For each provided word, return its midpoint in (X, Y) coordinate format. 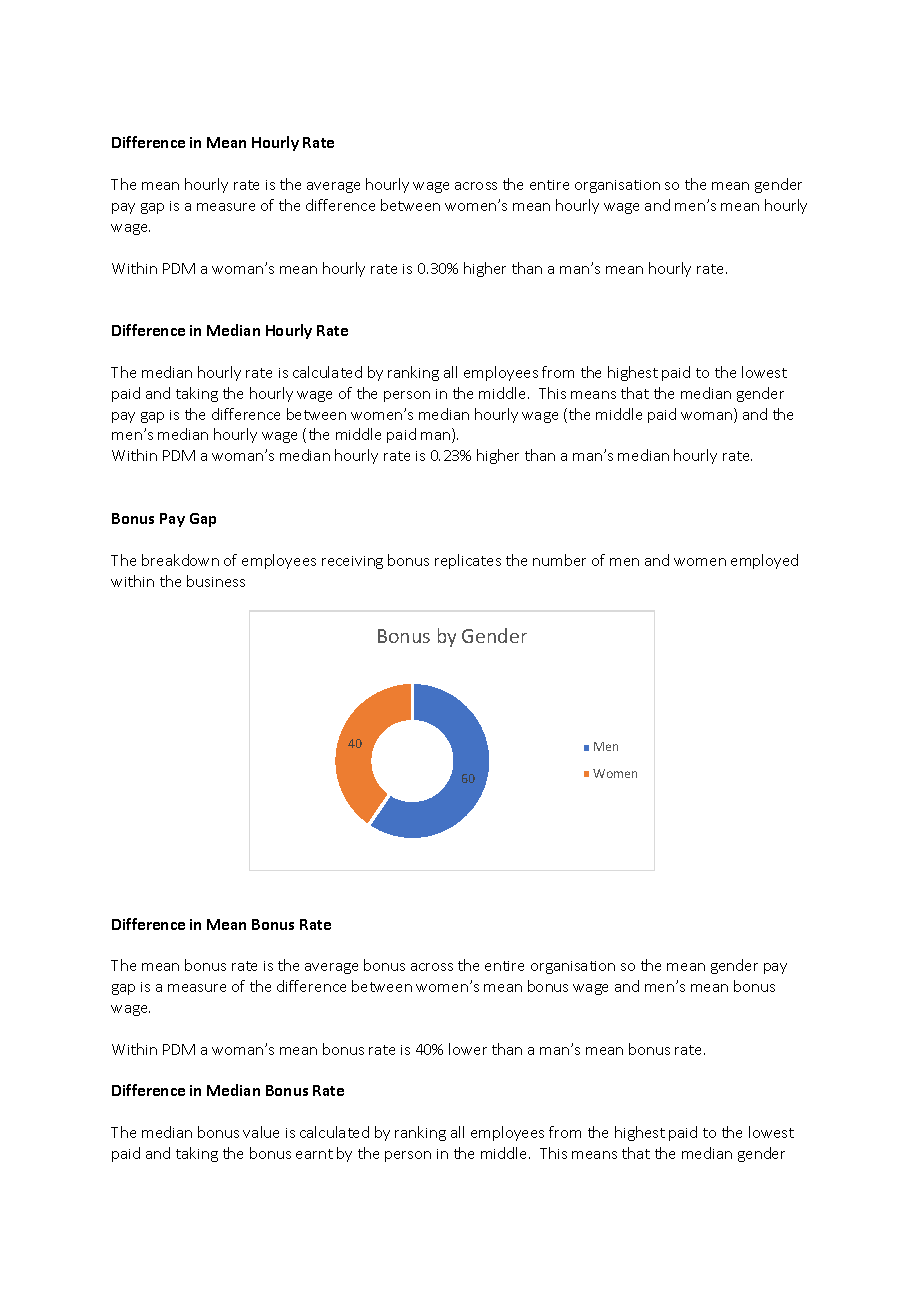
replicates (468, 561)
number (559, 560)
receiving (352, 562)
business (216, 581)
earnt (314, 1154)
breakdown (180, 560)
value (261, 1132)
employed (764, 561)
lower (468, 1049)
